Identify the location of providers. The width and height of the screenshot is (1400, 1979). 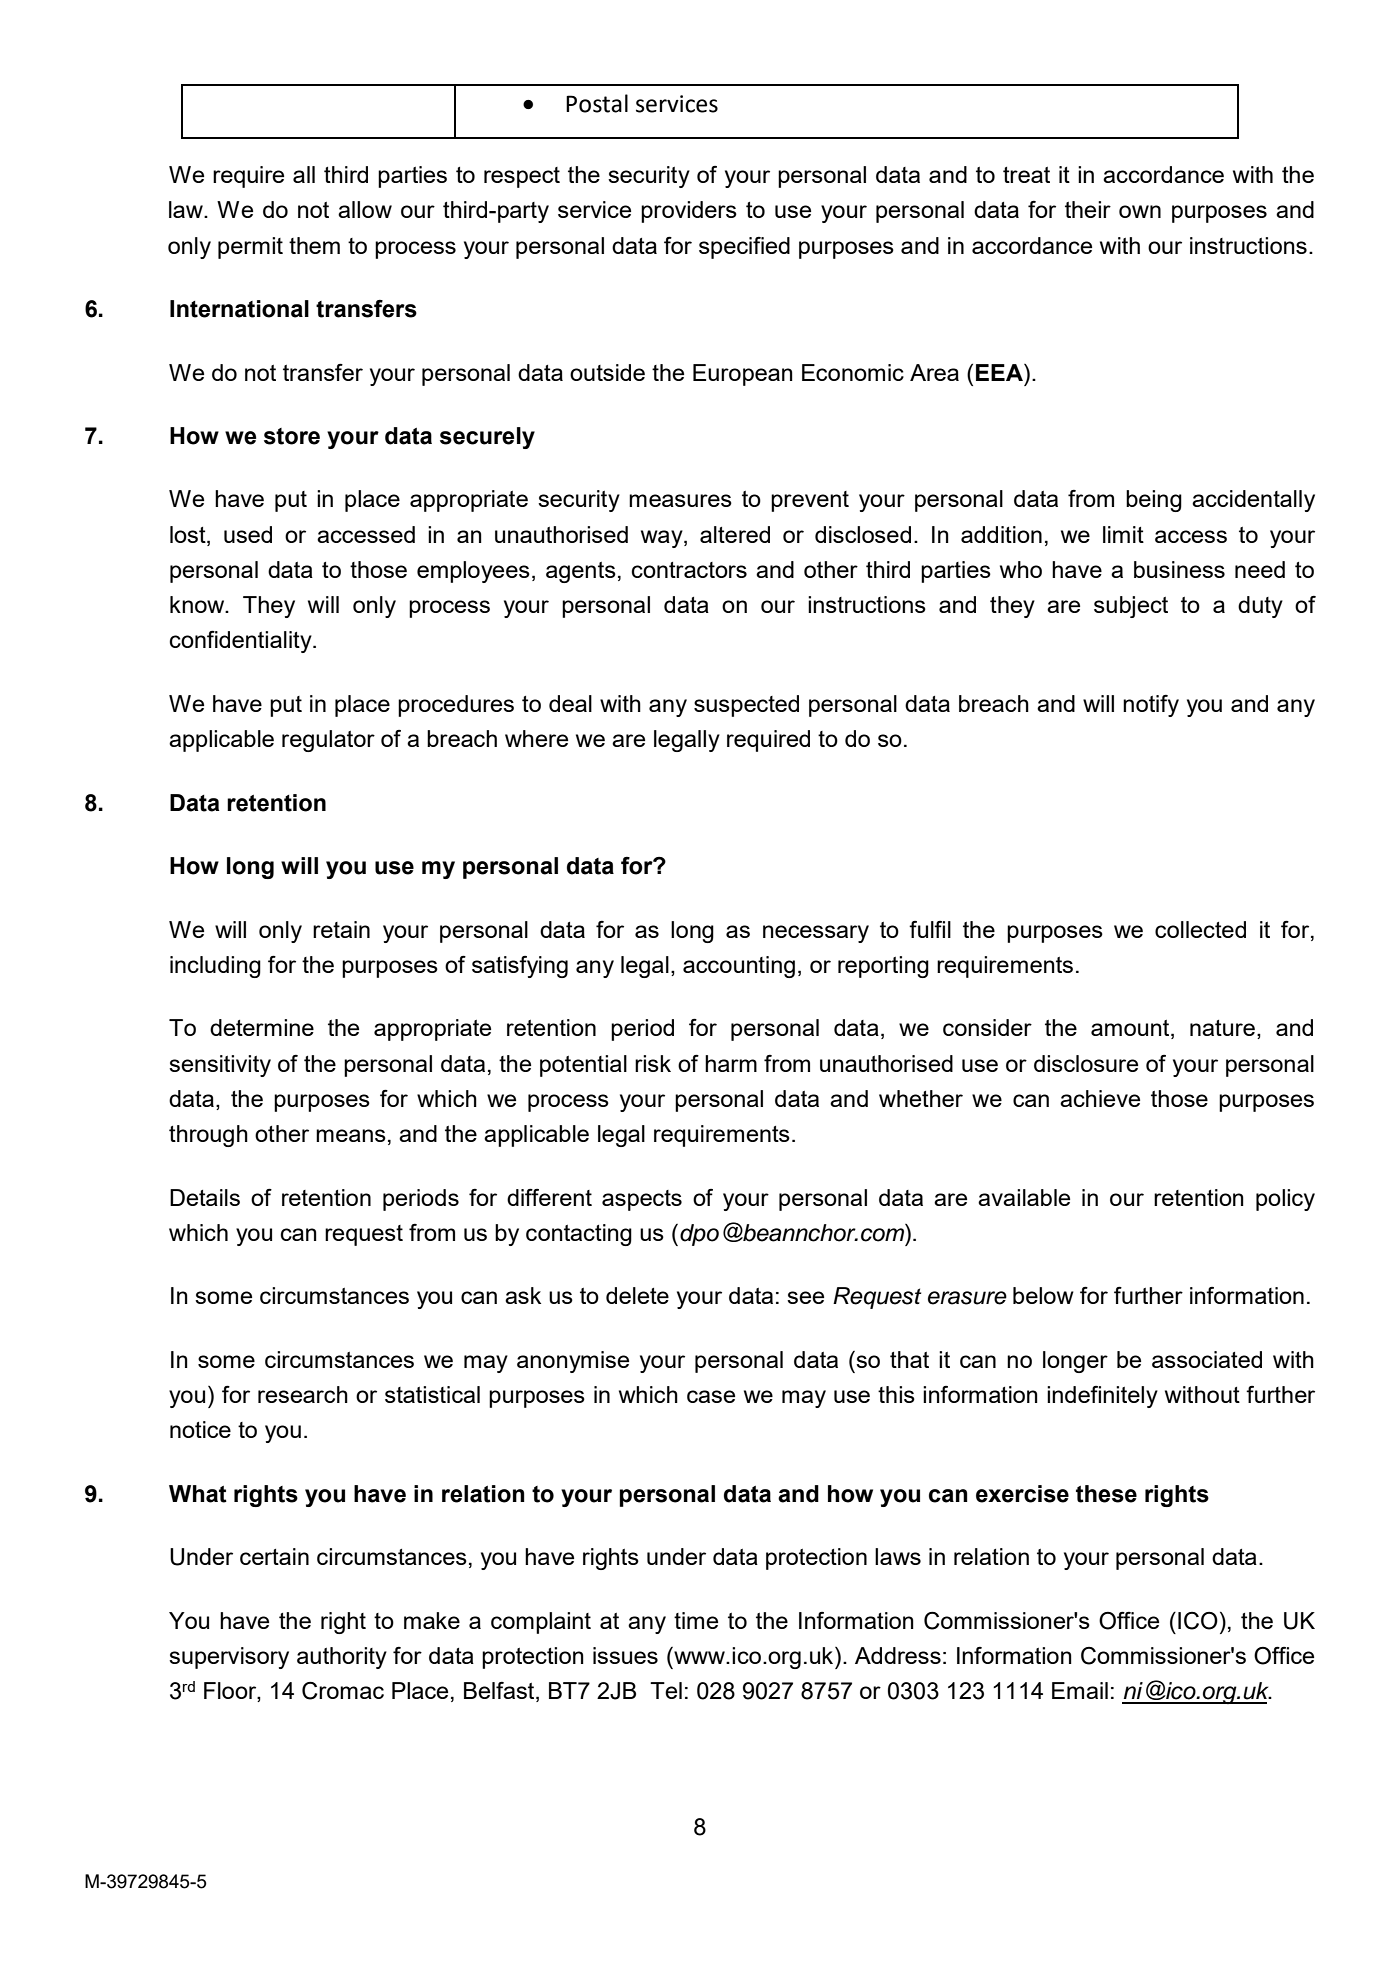
(689, 212).
